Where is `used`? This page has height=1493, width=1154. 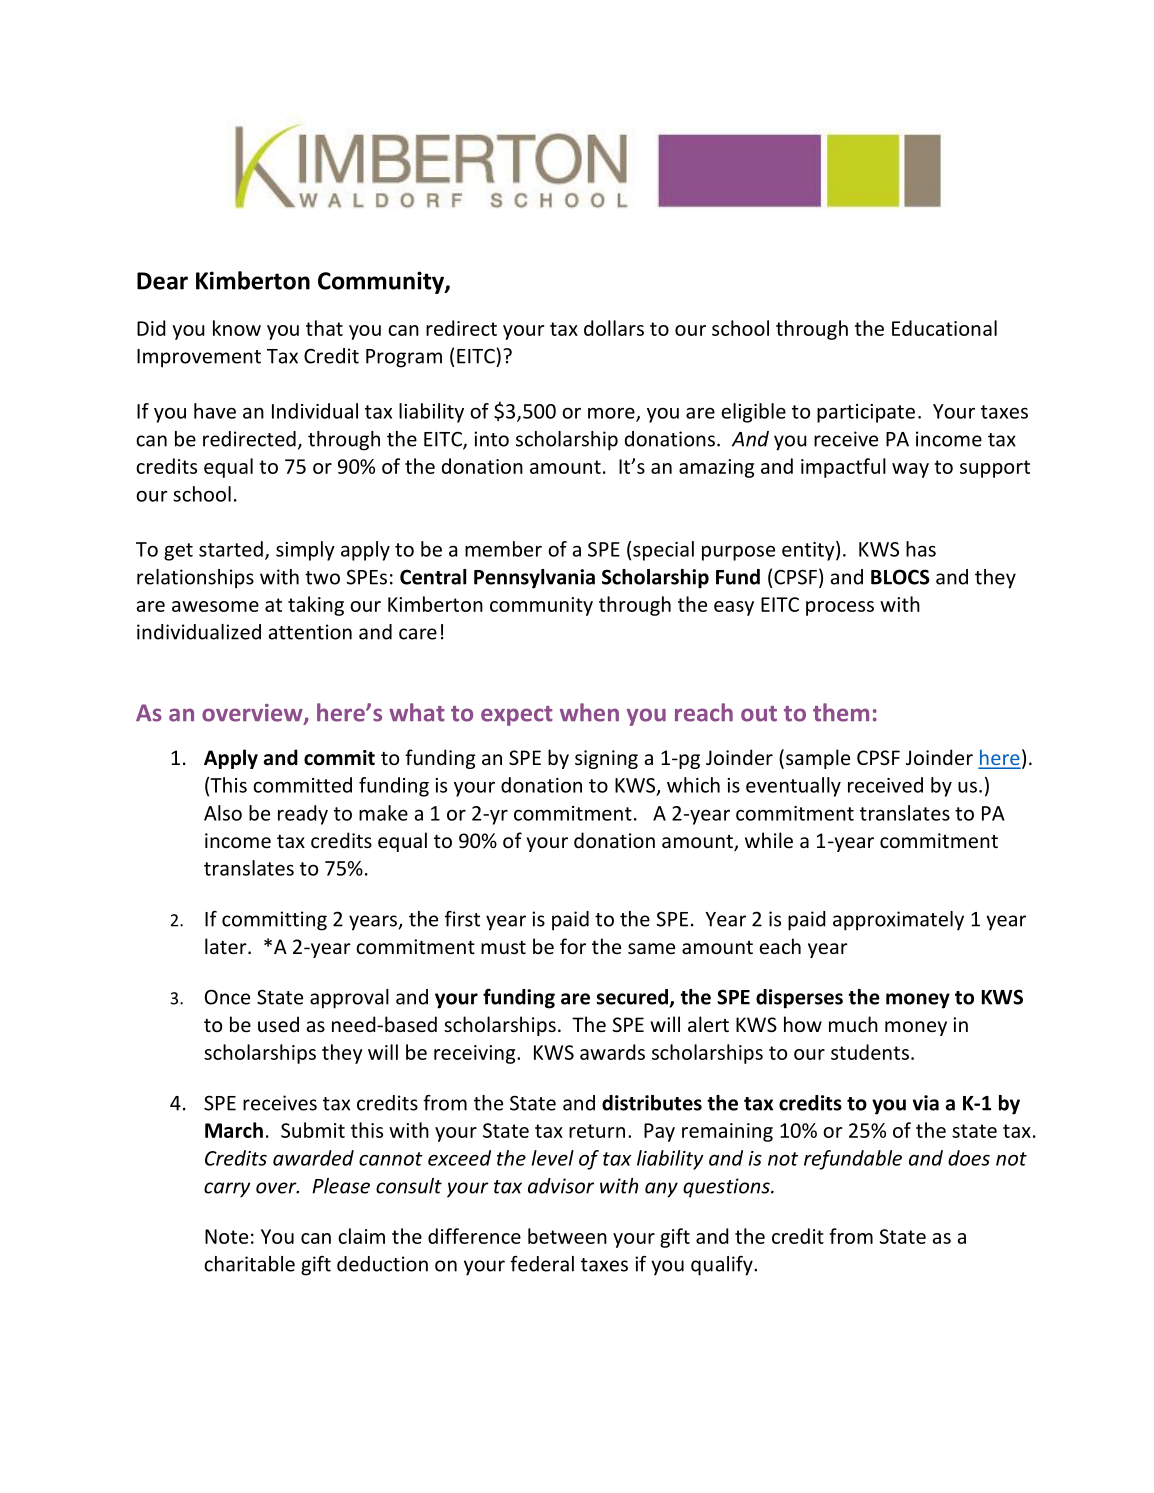
used is located at coordinates (278, 1024).
